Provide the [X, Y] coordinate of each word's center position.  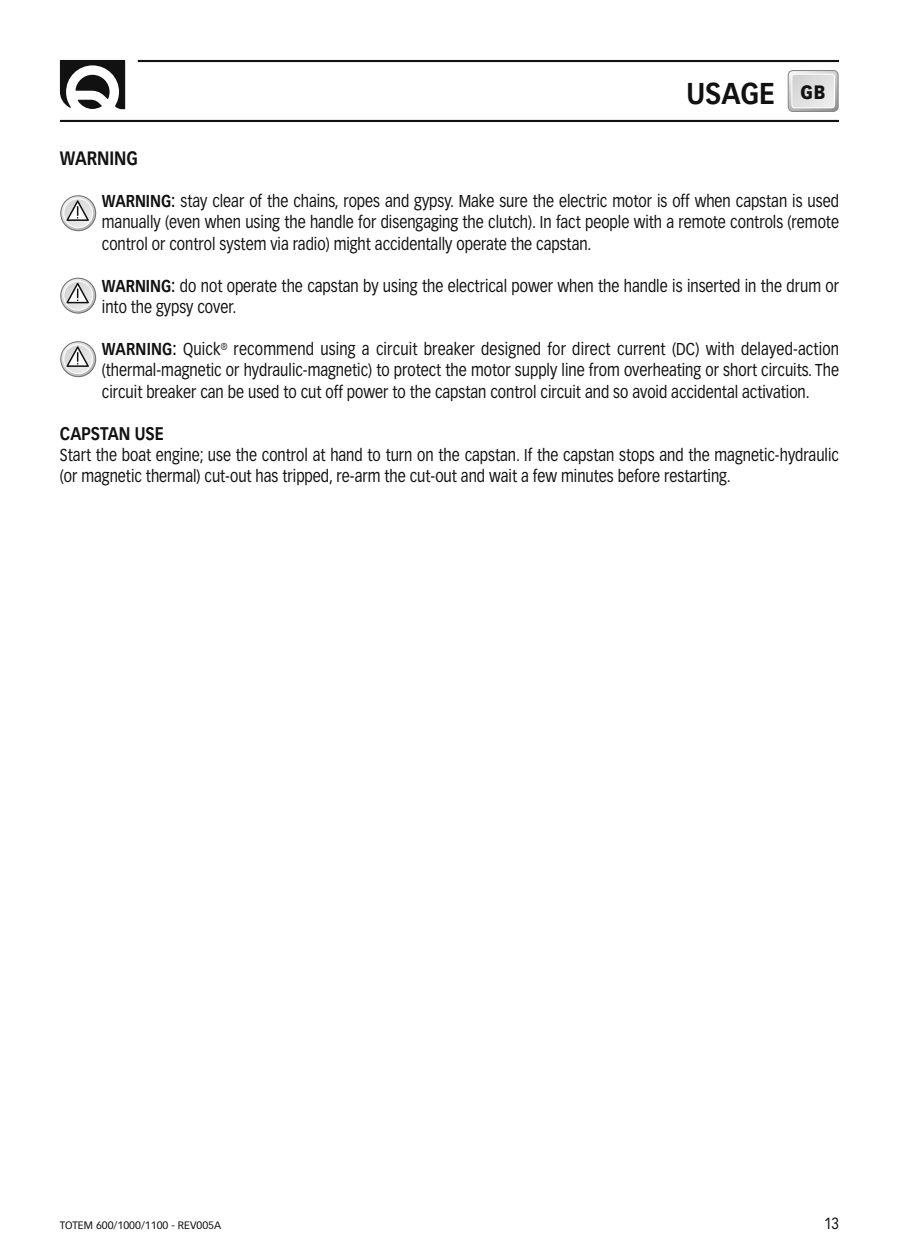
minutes [587, 475]
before [639, 475]
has [267, 475]
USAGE [731, 93]
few [545, 475]
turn [399, 455]
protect [417, 371]
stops [636, 456]
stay [194, 203]
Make [476, 200]
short [740, 369]
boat [136, 454]
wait [503, 475]
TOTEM [76, 1225]
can [212, 393]
